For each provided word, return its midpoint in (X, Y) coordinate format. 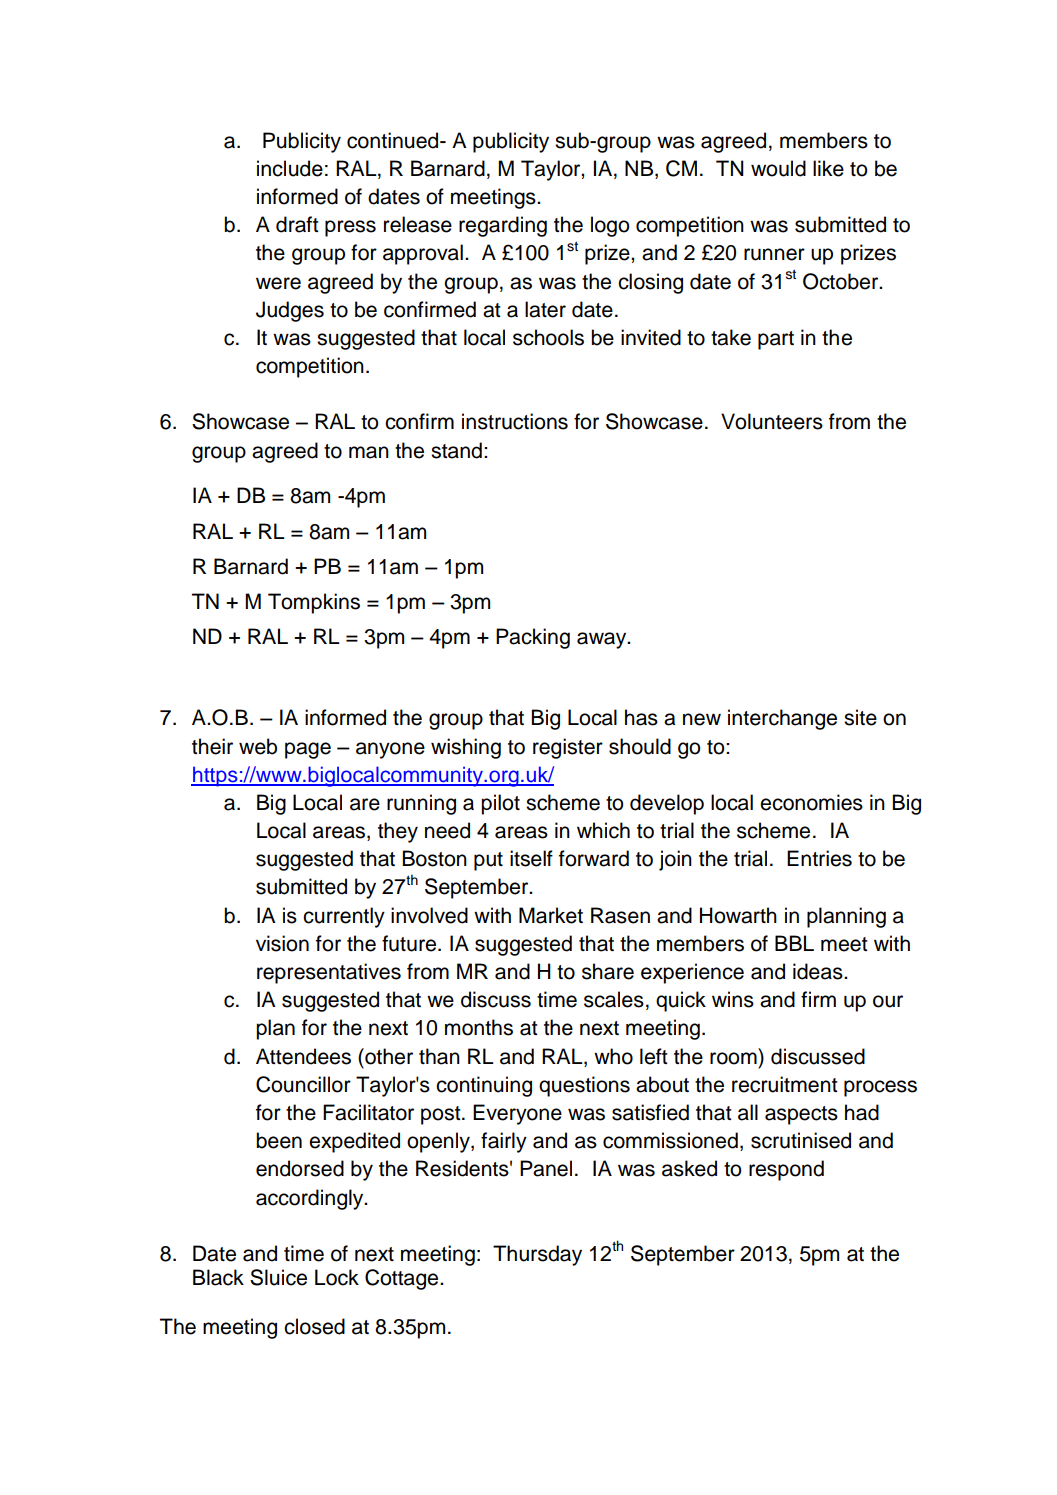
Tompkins (314, 603)
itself (531, 858)
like (828, 168)
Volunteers (772, 421)
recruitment (785, 1084)
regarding (503, 226)
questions (584, 1086)
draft (297, 224)
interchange (782, 719)
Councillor (303, 1084)
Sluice (278, 1277)
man (369, 452)
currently (344, 917)
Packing (533, 638)
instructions (515, 421)
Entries (819, 858)
